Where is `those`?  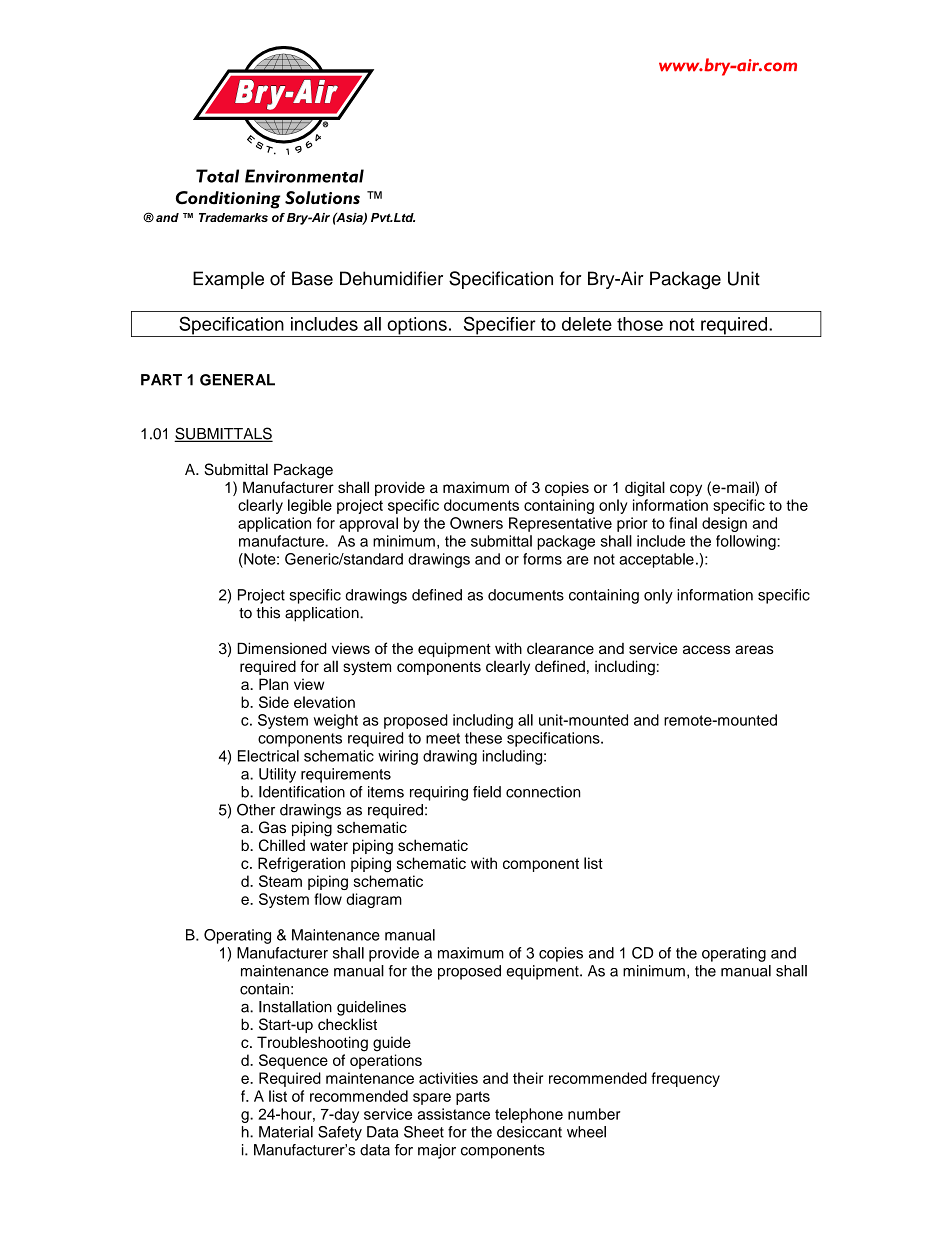
those is located at coordinates (640, 324).
